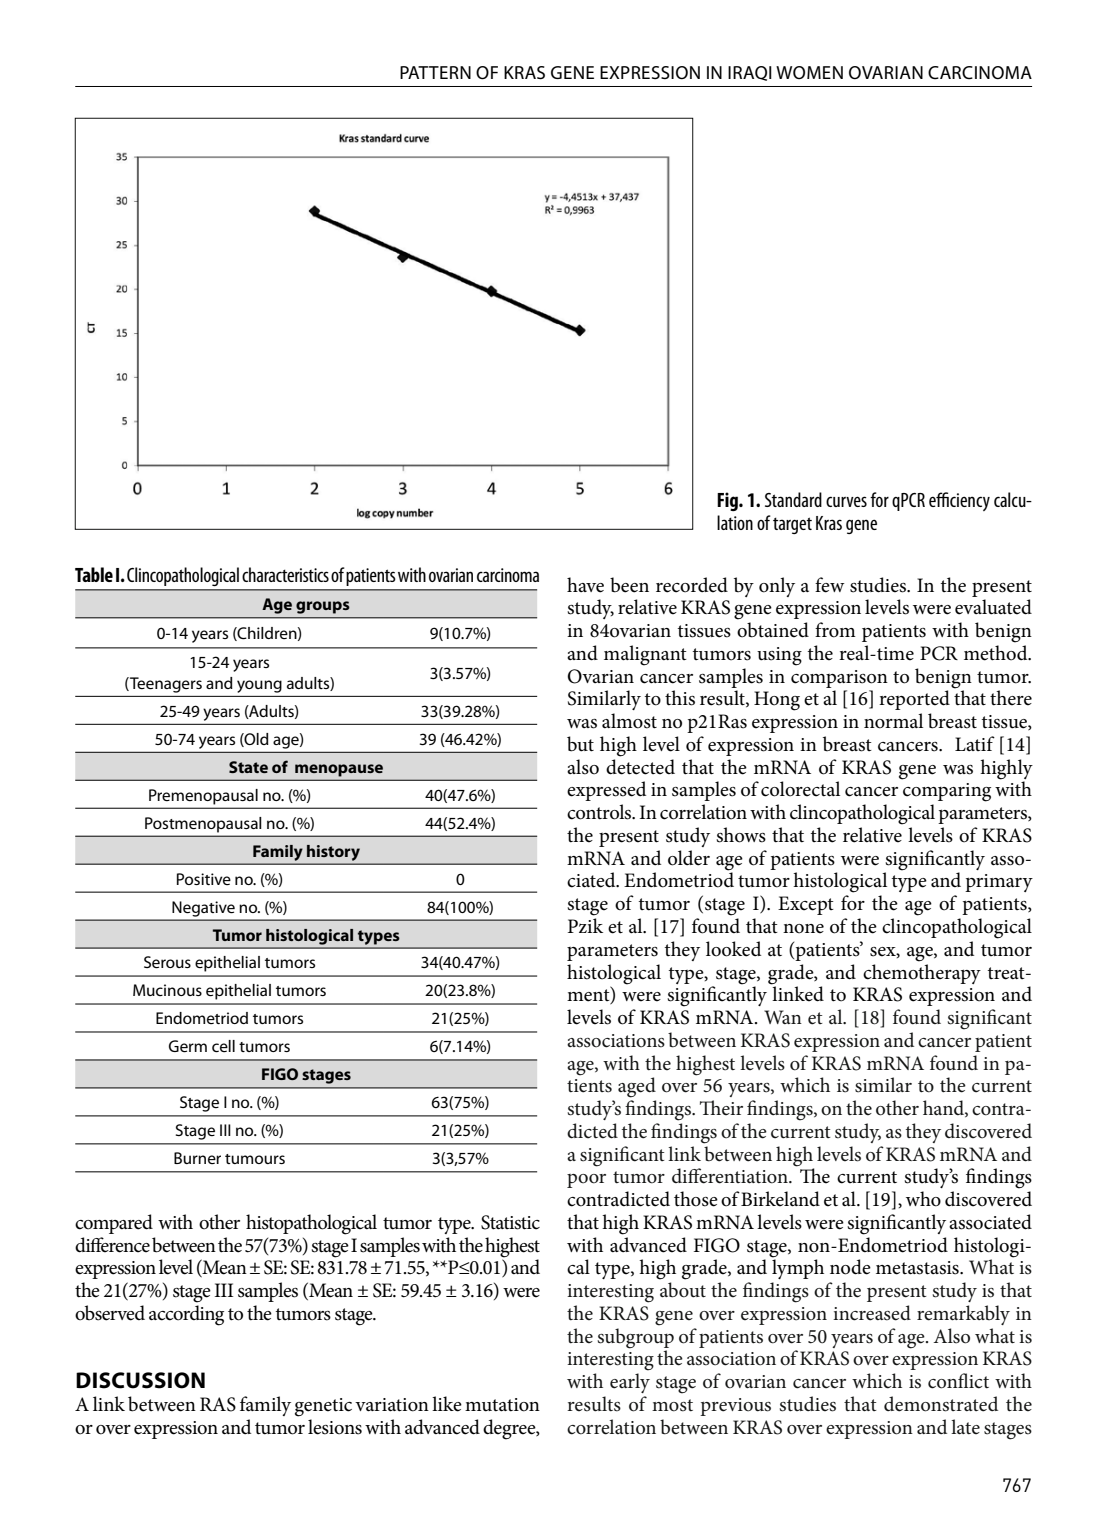 The width and height of the screenshot is (1102, 1532). What do you see at coordinates (435, 72) in the screenshot?
I see `PATTERN` at bounding box center [435, 72].
